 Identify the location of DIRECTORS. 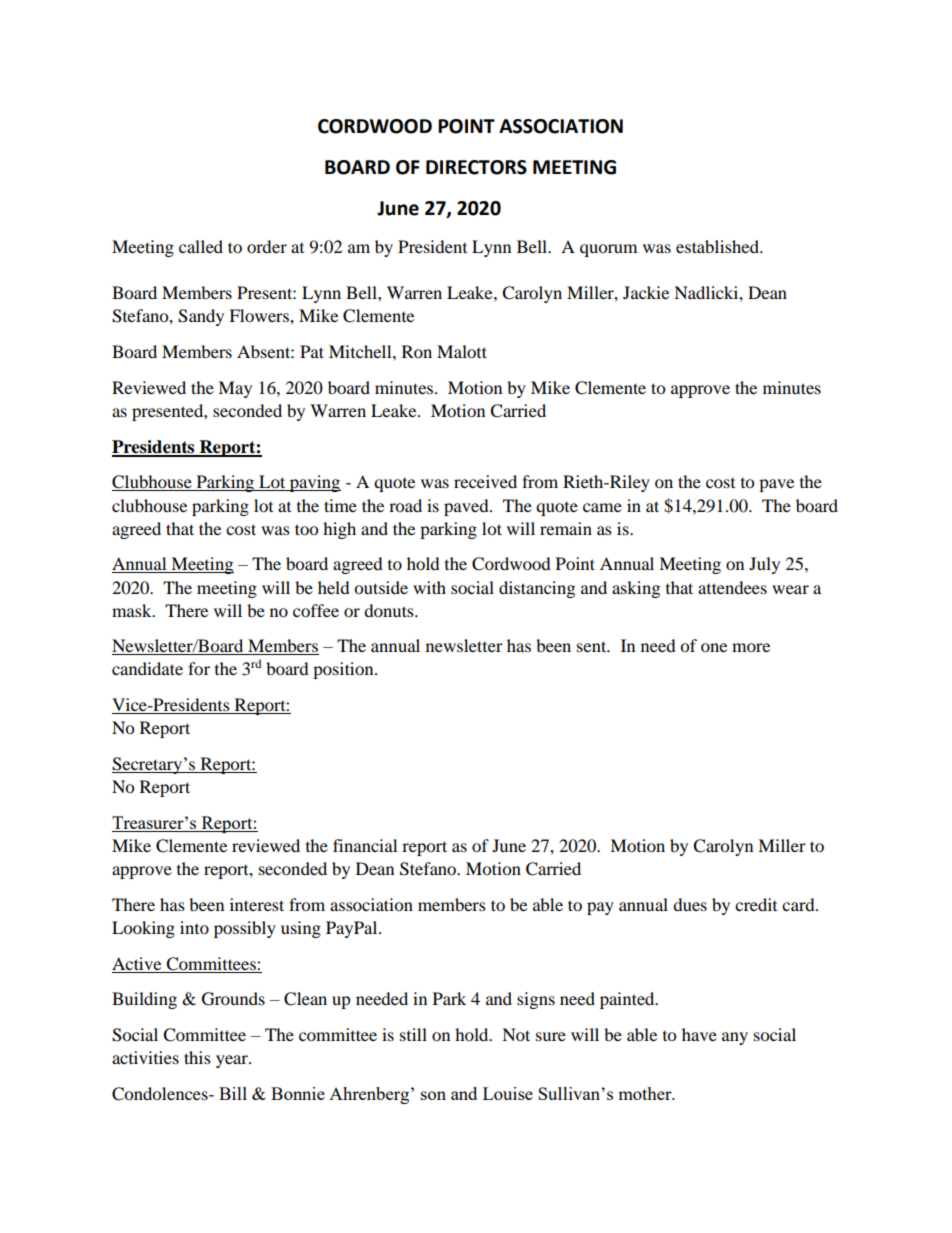
(476, 167).
